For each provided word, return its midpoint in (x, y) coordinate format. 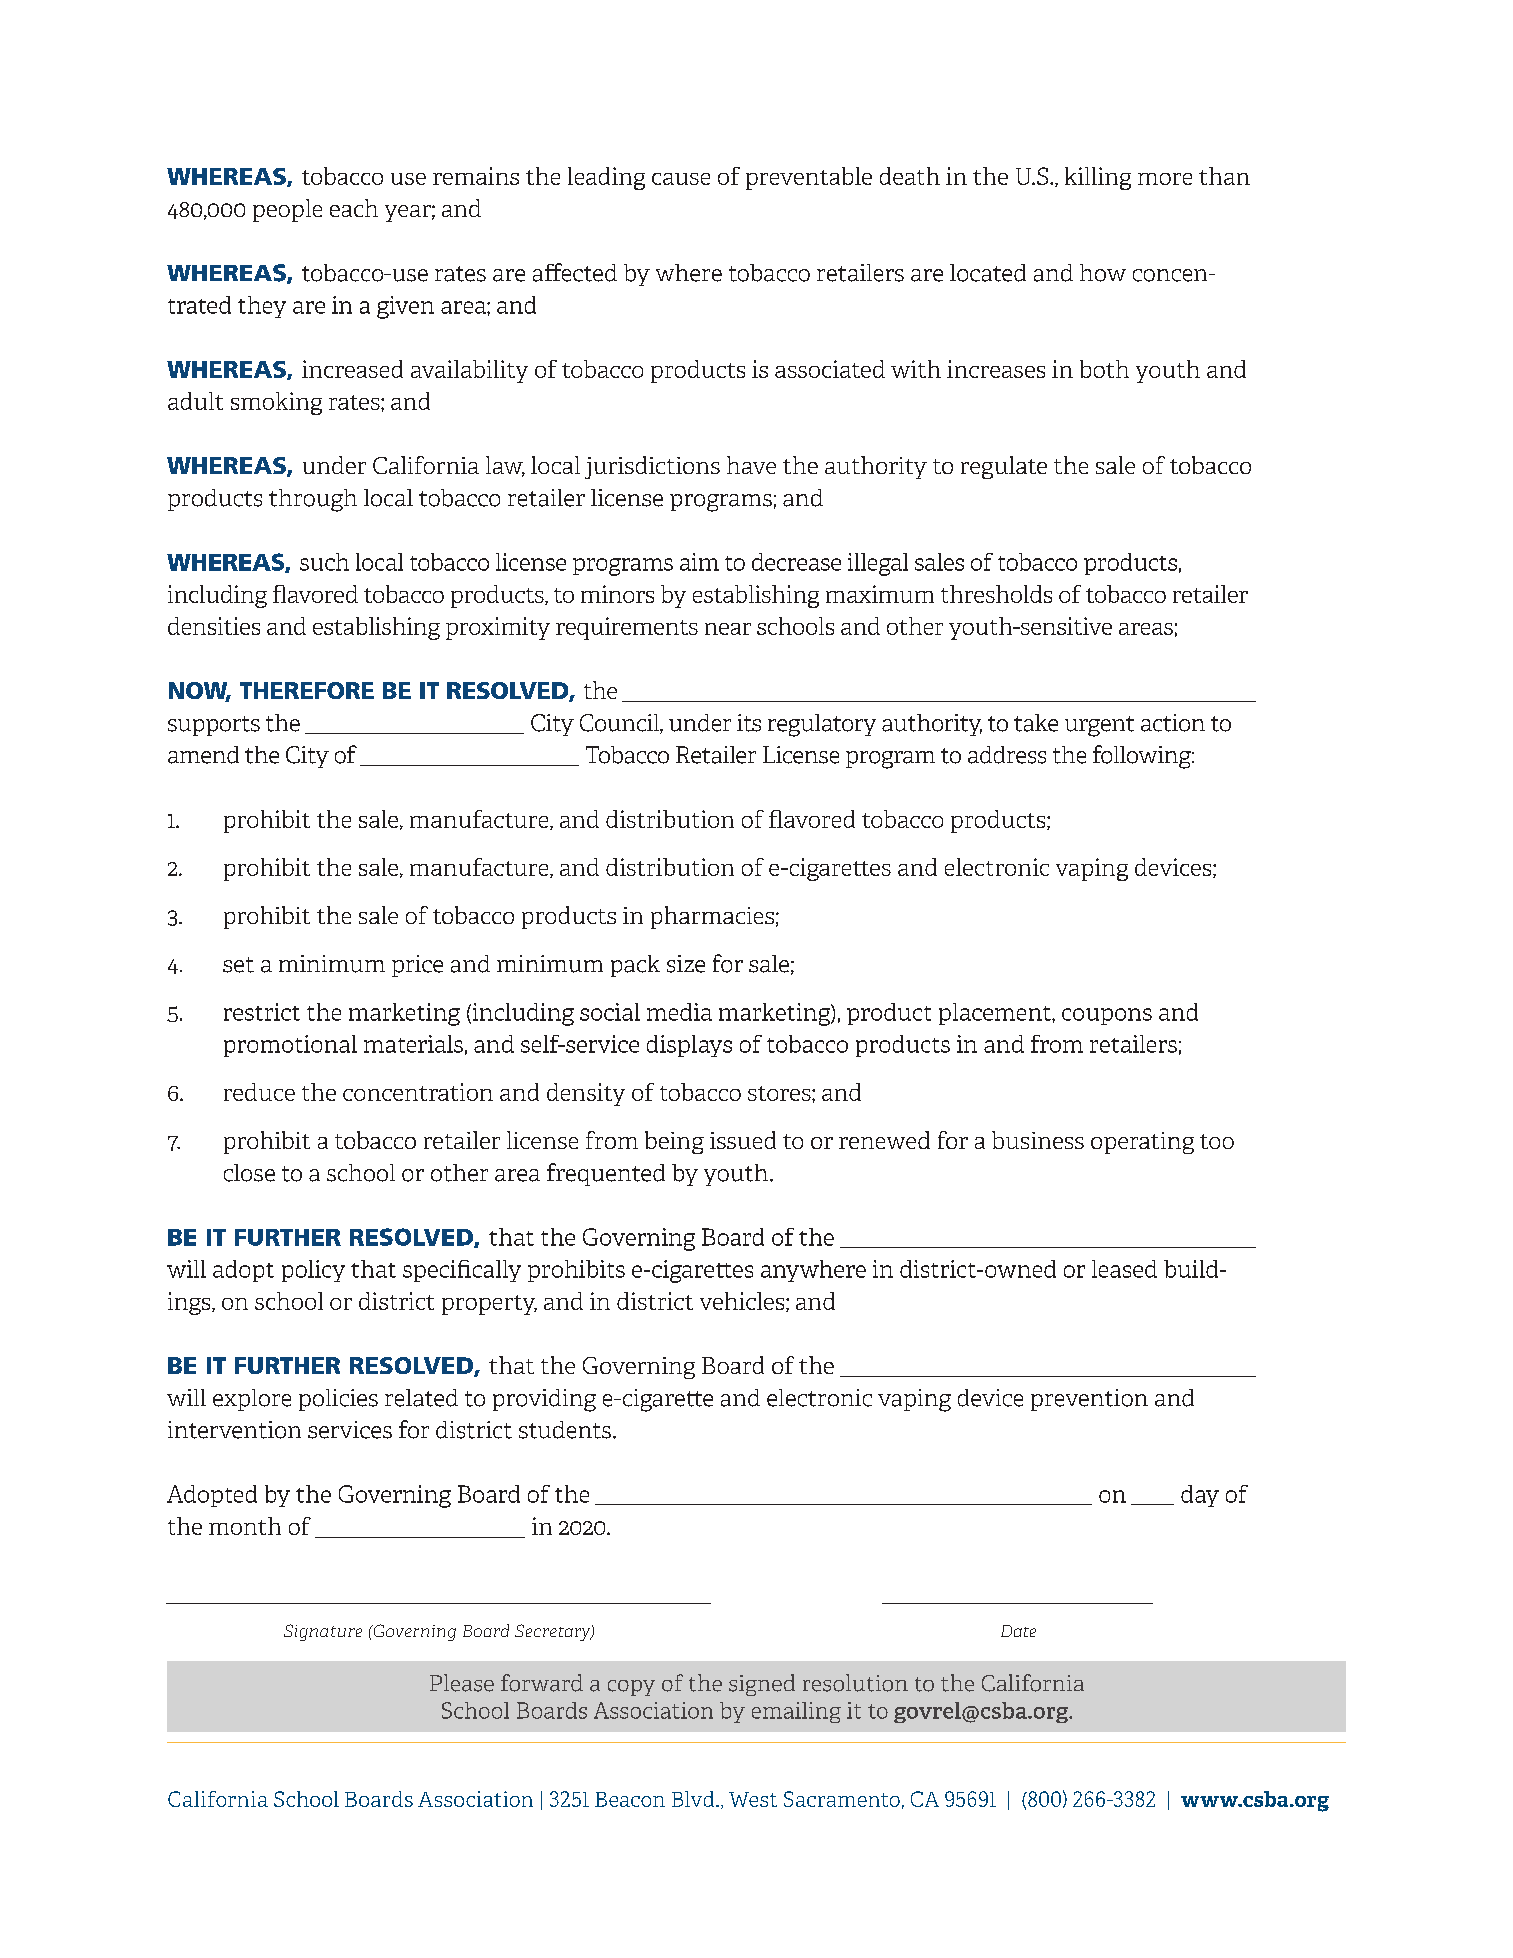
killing (1098, 178)
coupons (1107, 1016)
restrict (262, 1012)
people (287, 210)
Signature (323, 1632)
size (686, 964)
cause (681, 179)
